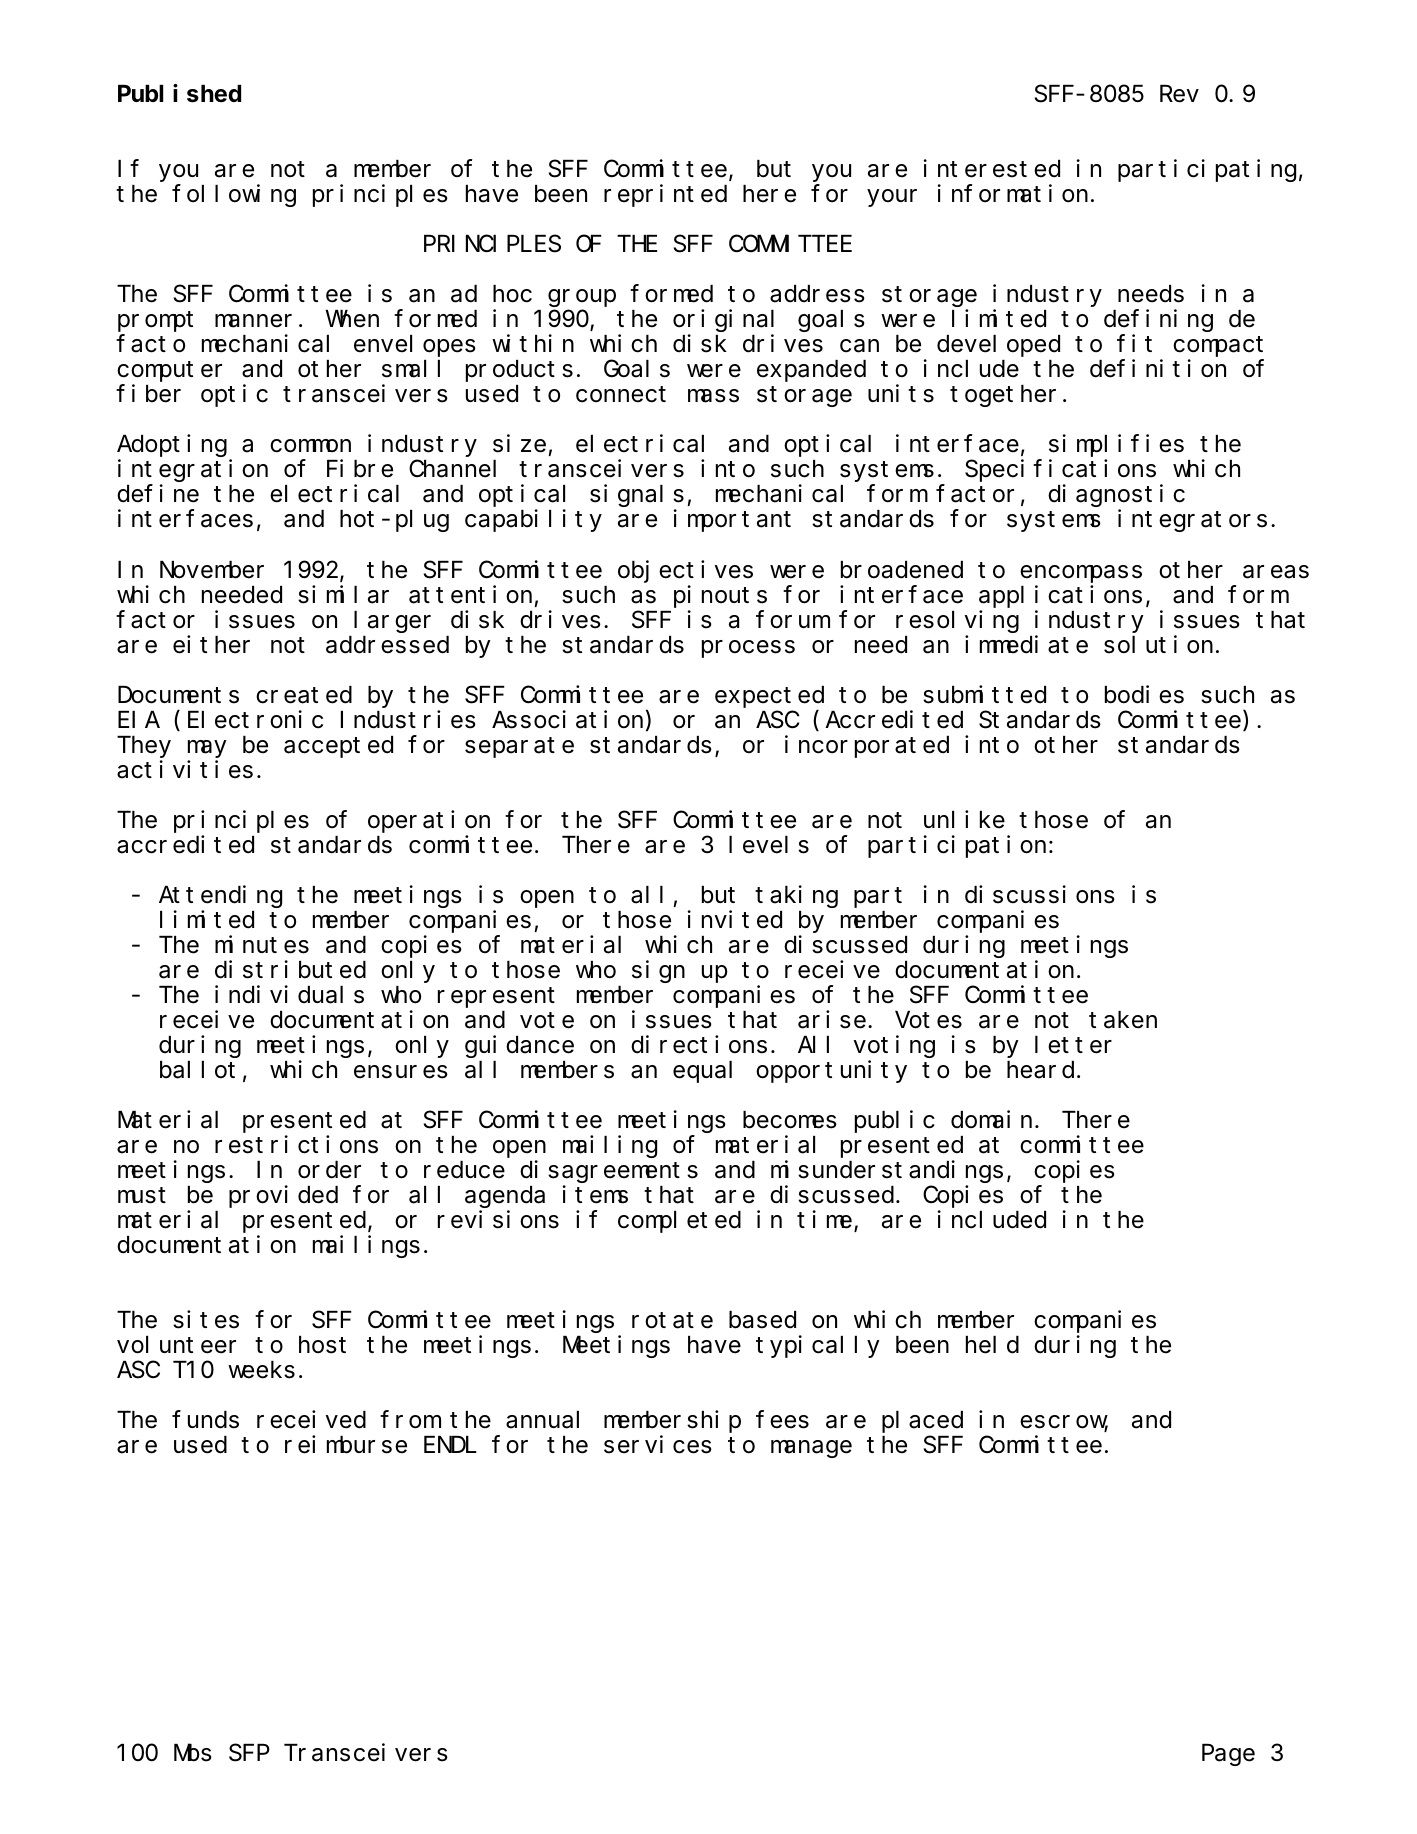 This page has width=1417, height=1834. What do you see at coordinates (685, 571) in the page?
I see `objectives` at bounding box center [685, 571].
